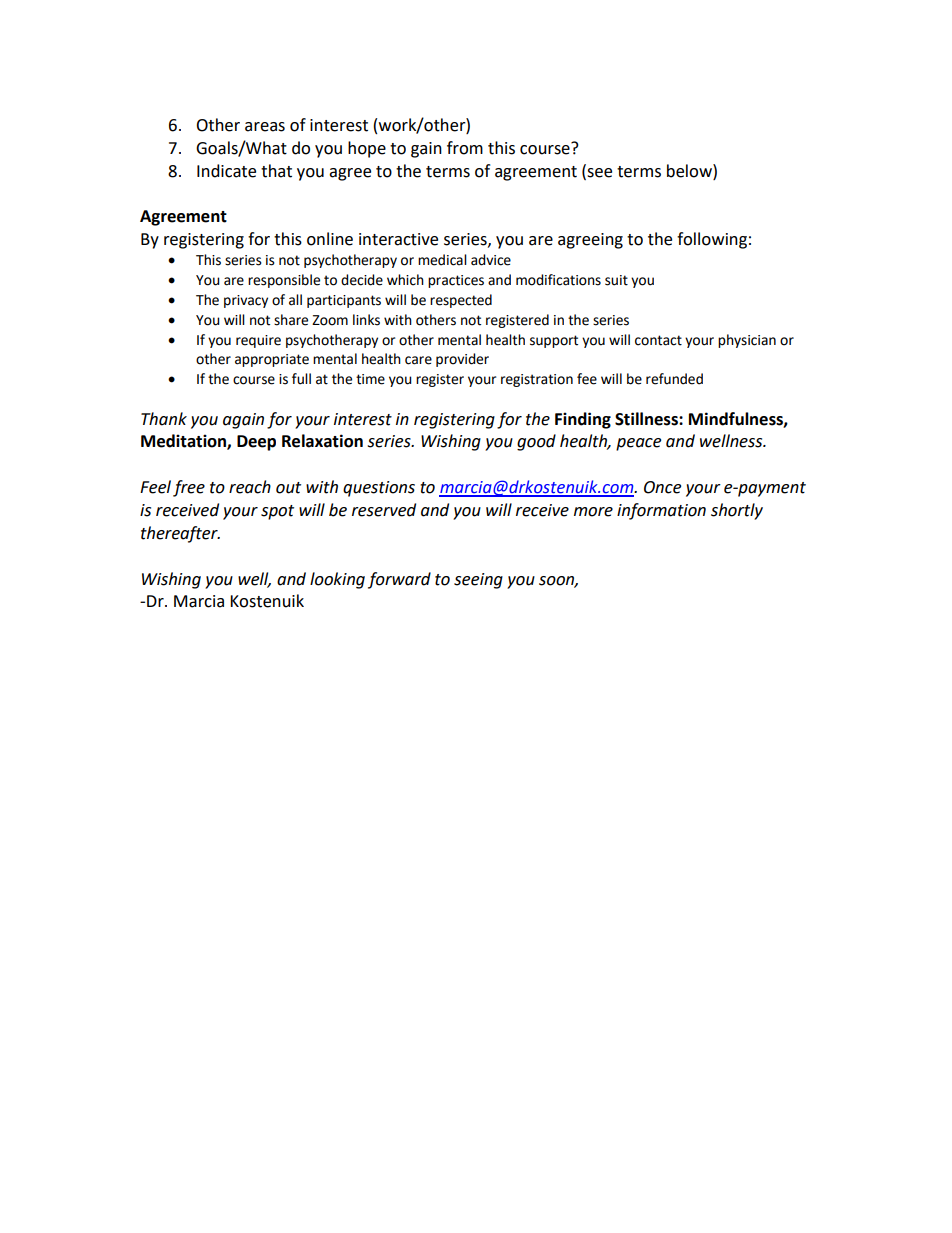 The image size is (952, 1233). I want to click on practices, so click(456, 281).
